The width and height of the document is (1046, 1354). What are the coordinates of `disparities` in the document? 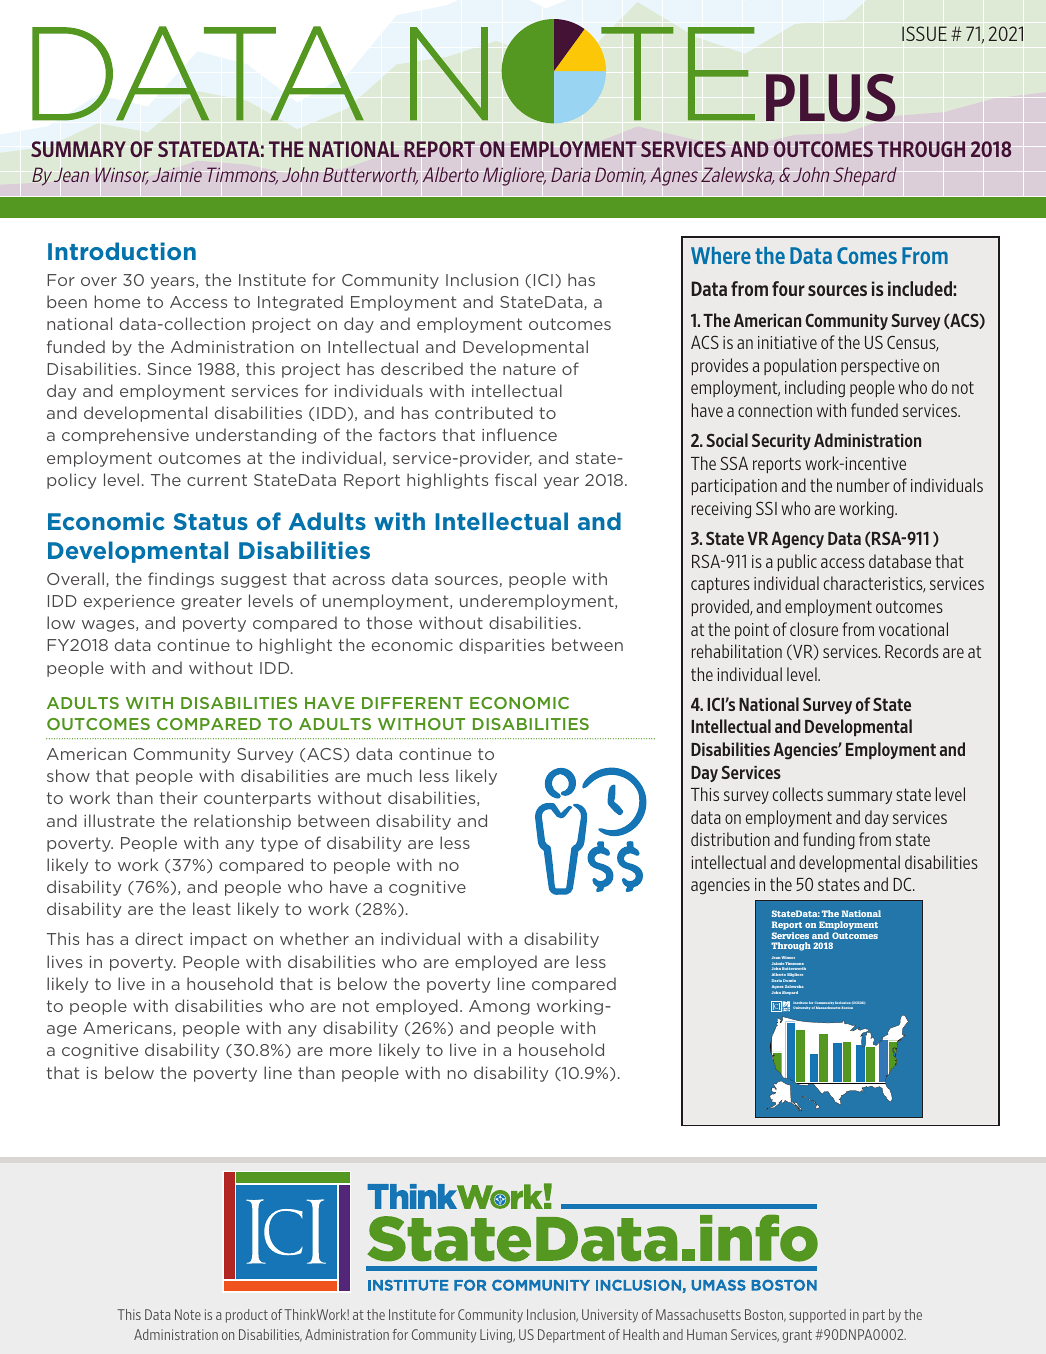 It's located at (502, 646).
